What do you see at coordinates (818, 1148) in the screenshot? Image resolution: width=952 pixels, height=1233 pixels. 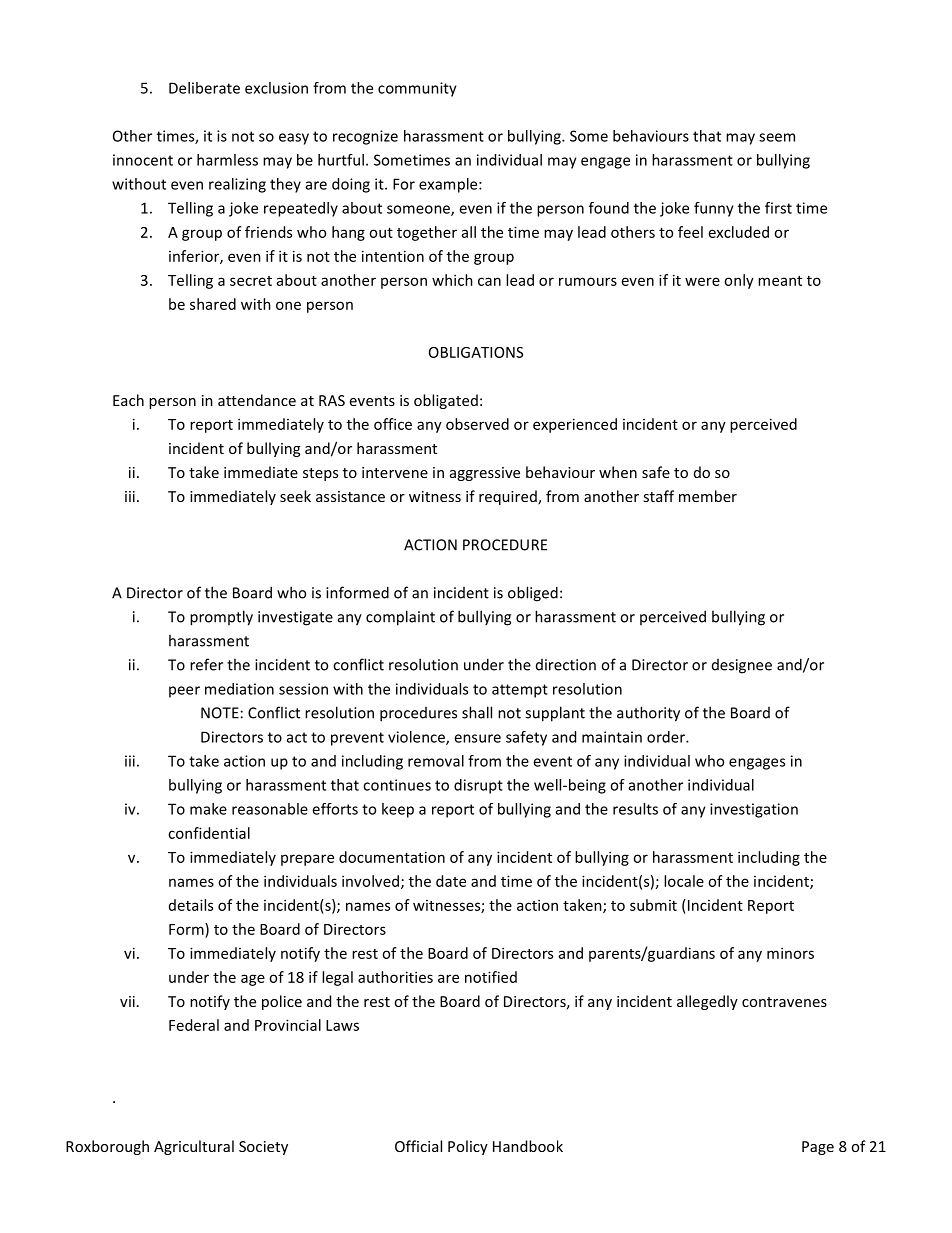 I see `Page` at bounding box center [818, 1148].
